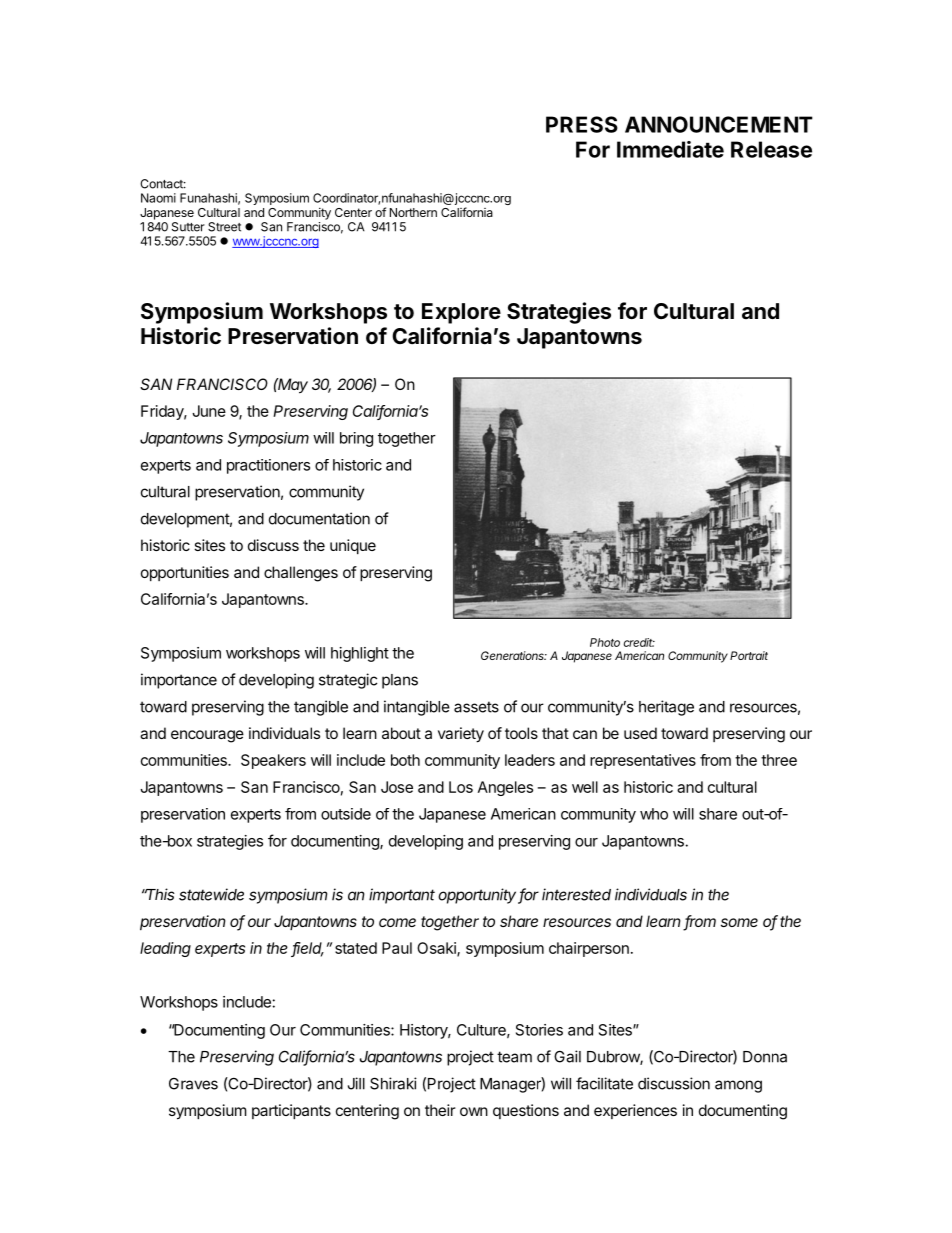 Image resolution: width=952 pixels, height=1233 pixels. What do you see at coordinates (193, 1084) in the screenshot?
I see `Graves` at bounding box center [193, 1084].
